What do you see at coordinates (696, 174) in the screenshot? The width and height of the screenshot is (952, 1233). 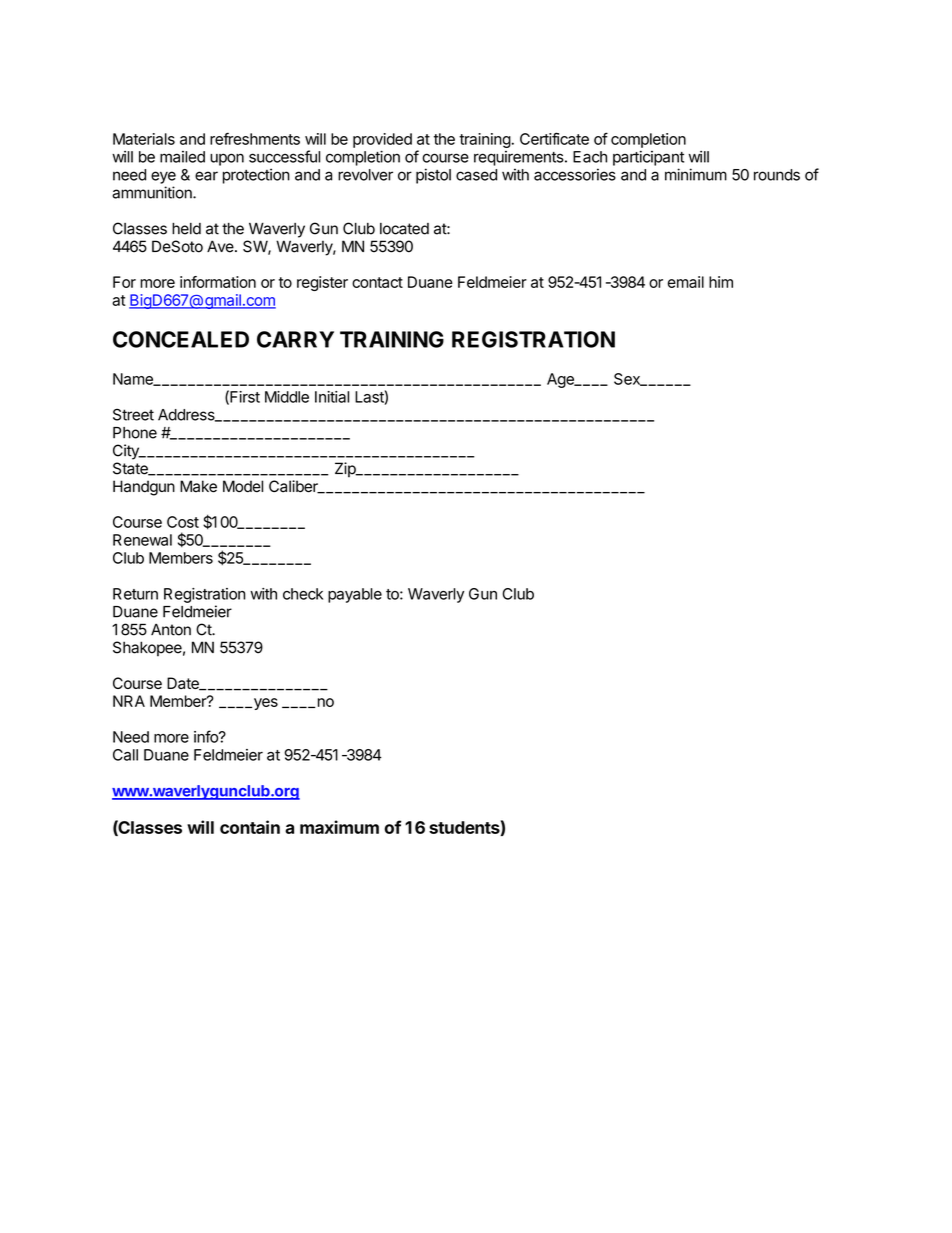 I see `minimum` at bounding box center [696, 174].
